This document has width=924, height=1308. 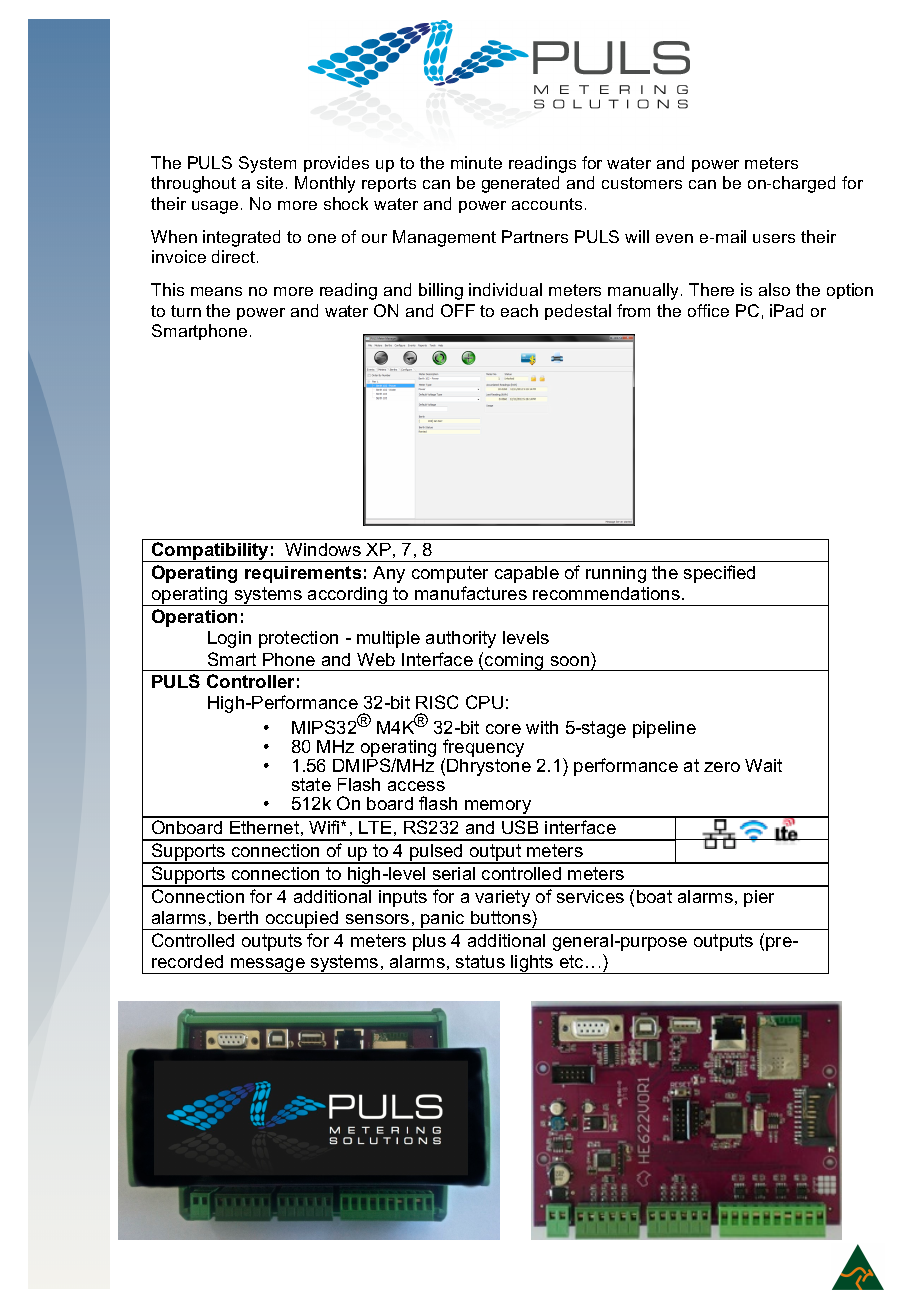 What do you see at coordinates (708, 310) in the document?
I see `office` at bounding box center [708, 310].
